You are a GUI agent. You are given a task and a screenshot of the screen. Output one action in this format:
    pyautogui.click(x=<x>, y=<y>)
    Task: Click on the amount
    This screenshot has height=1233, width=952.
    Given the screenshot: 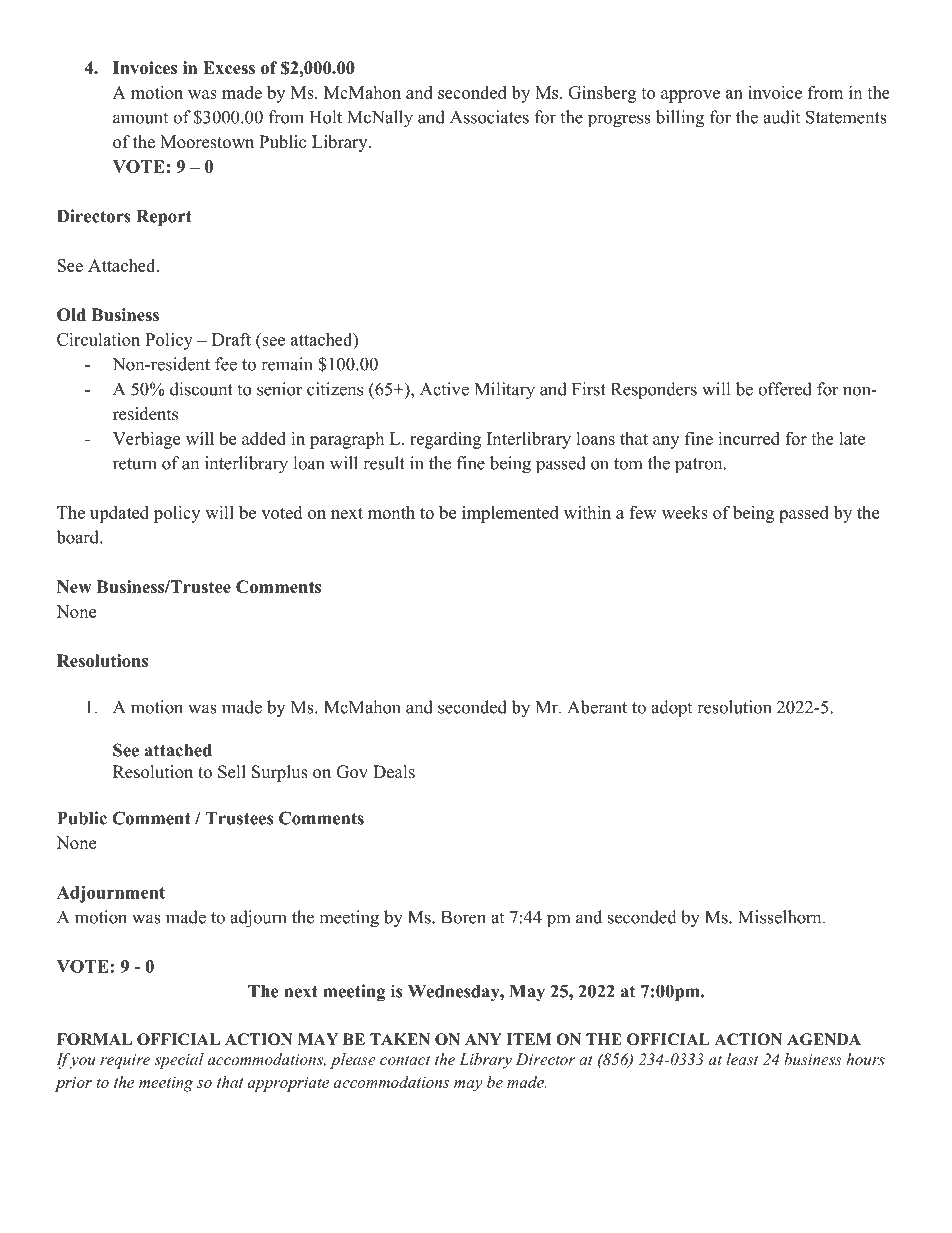 What is the action you would take?
    pyautogui.click(x=140, y=118)
